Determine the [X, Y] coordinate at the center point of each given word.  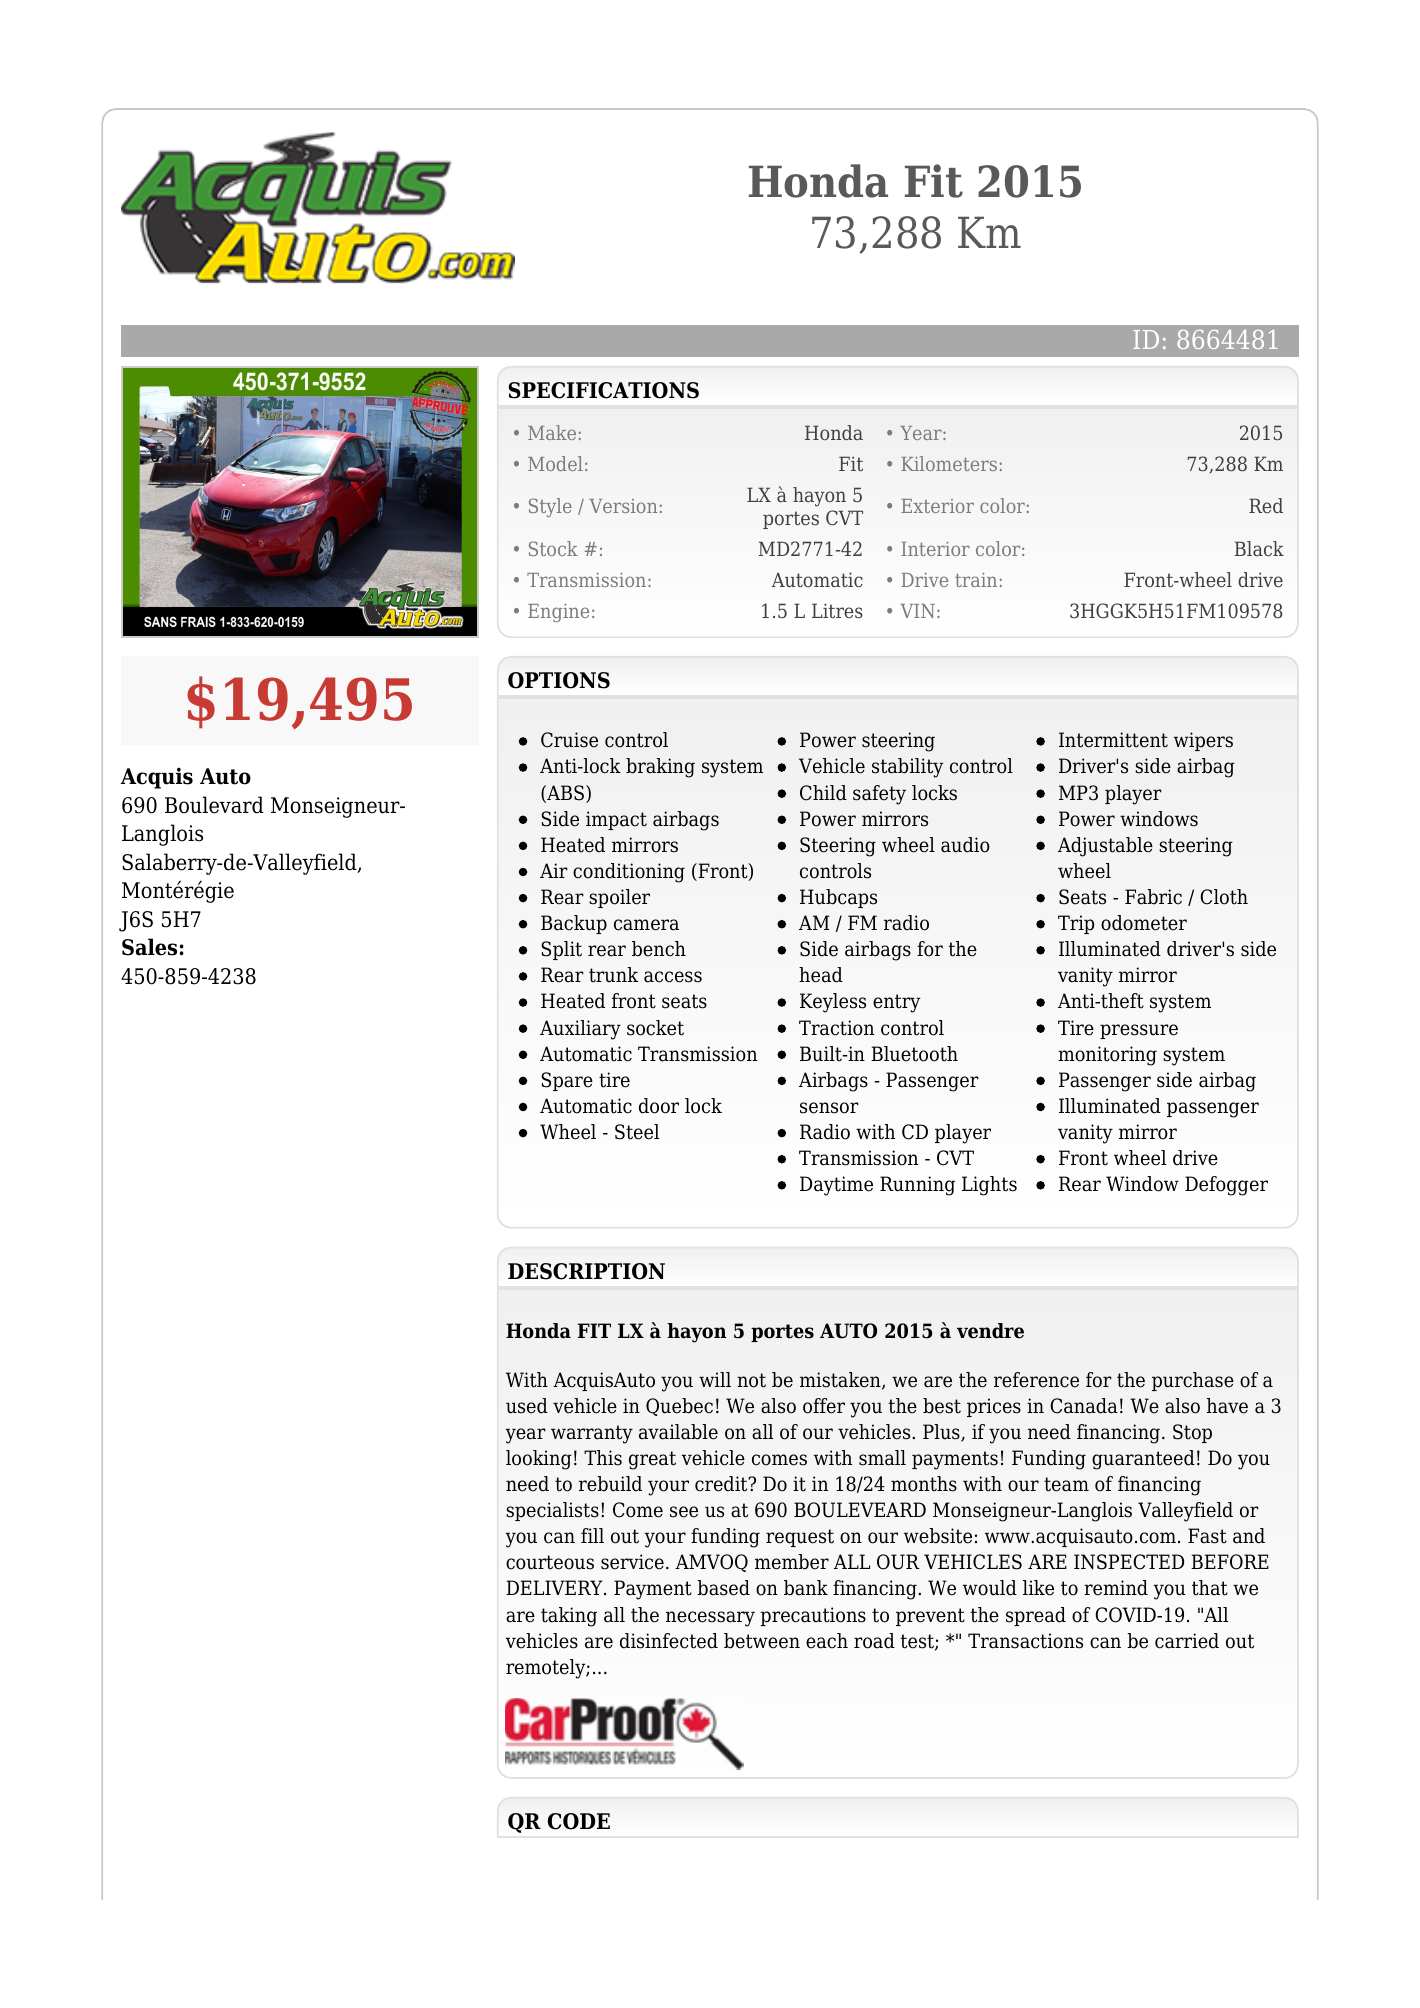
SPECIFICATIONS [604, 390]
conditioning [629, 873]
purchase [1193, 1381]
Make [552, 432]
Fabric [1153, 897]
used [527, 1406]
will [715, 1379]
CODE [579, 1821]
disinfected [669, 1641]
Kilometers [949, 463]
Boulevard [214, 805]
